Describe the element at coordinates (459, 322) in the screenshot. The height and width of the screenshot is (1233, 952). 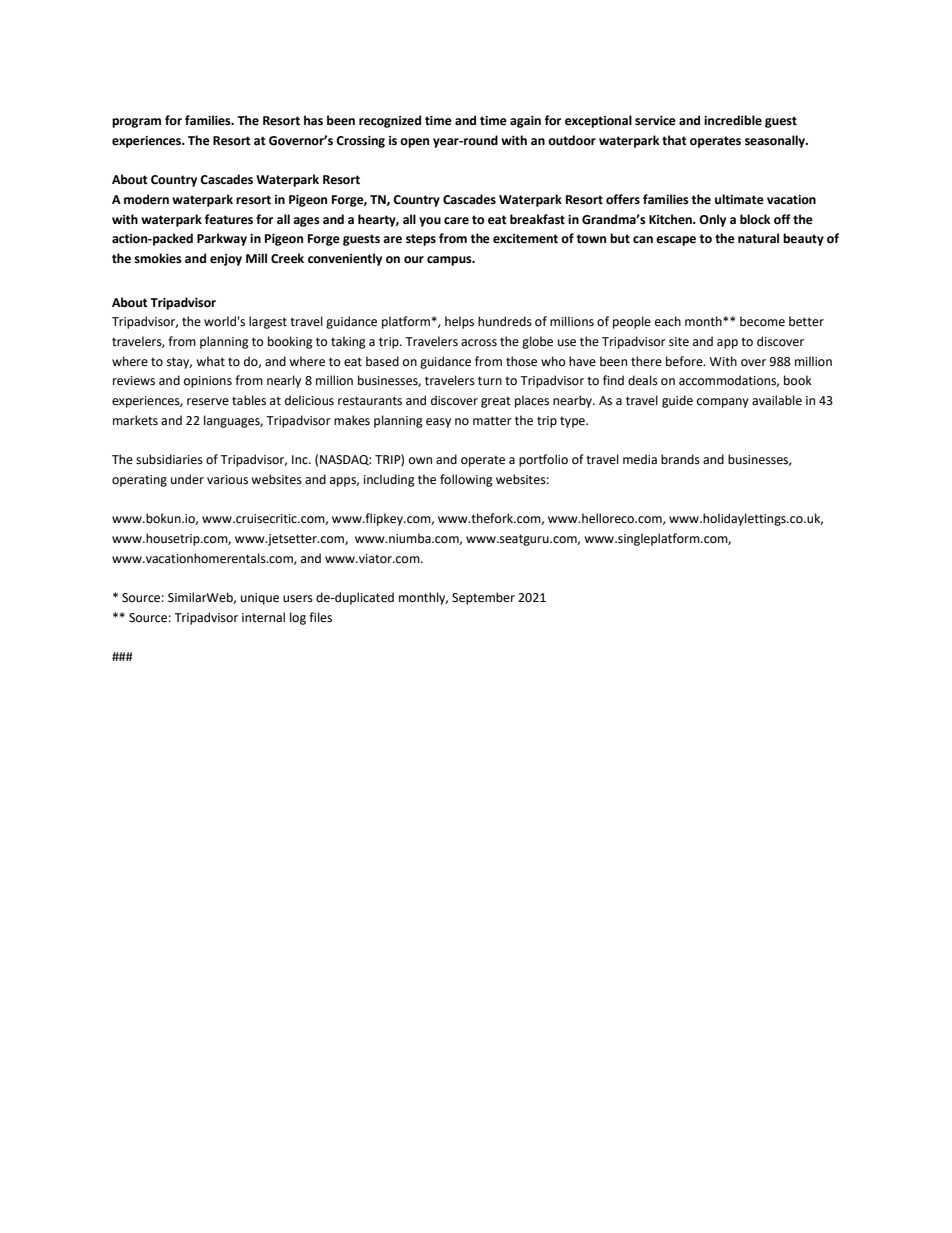
I see `helps` at that location.
